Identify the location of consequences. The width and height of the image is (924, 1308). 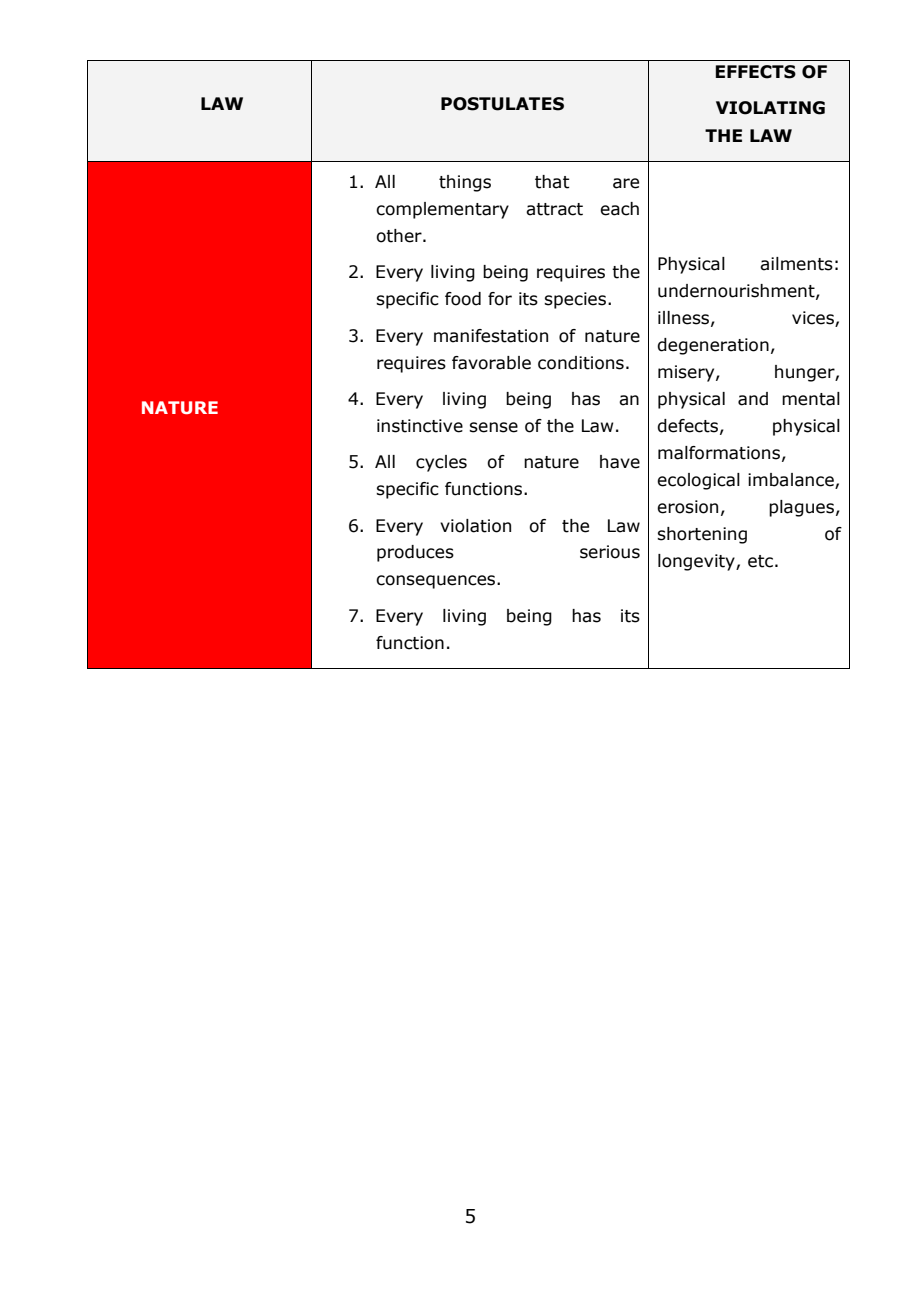
(437, 582).
